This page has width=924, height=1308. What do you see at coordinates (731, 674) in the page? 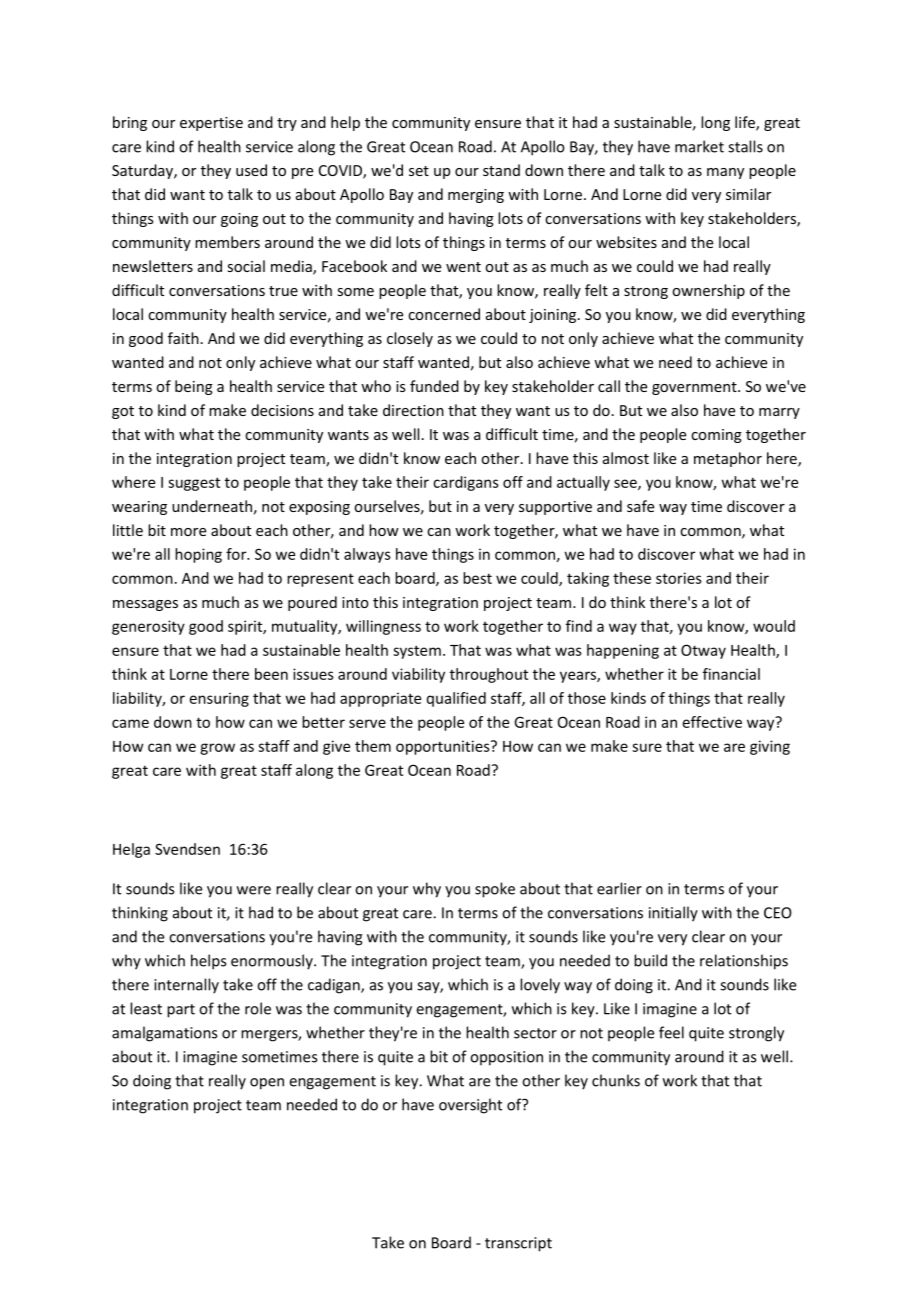
I see `financial` at bounding box center [731, 674].
